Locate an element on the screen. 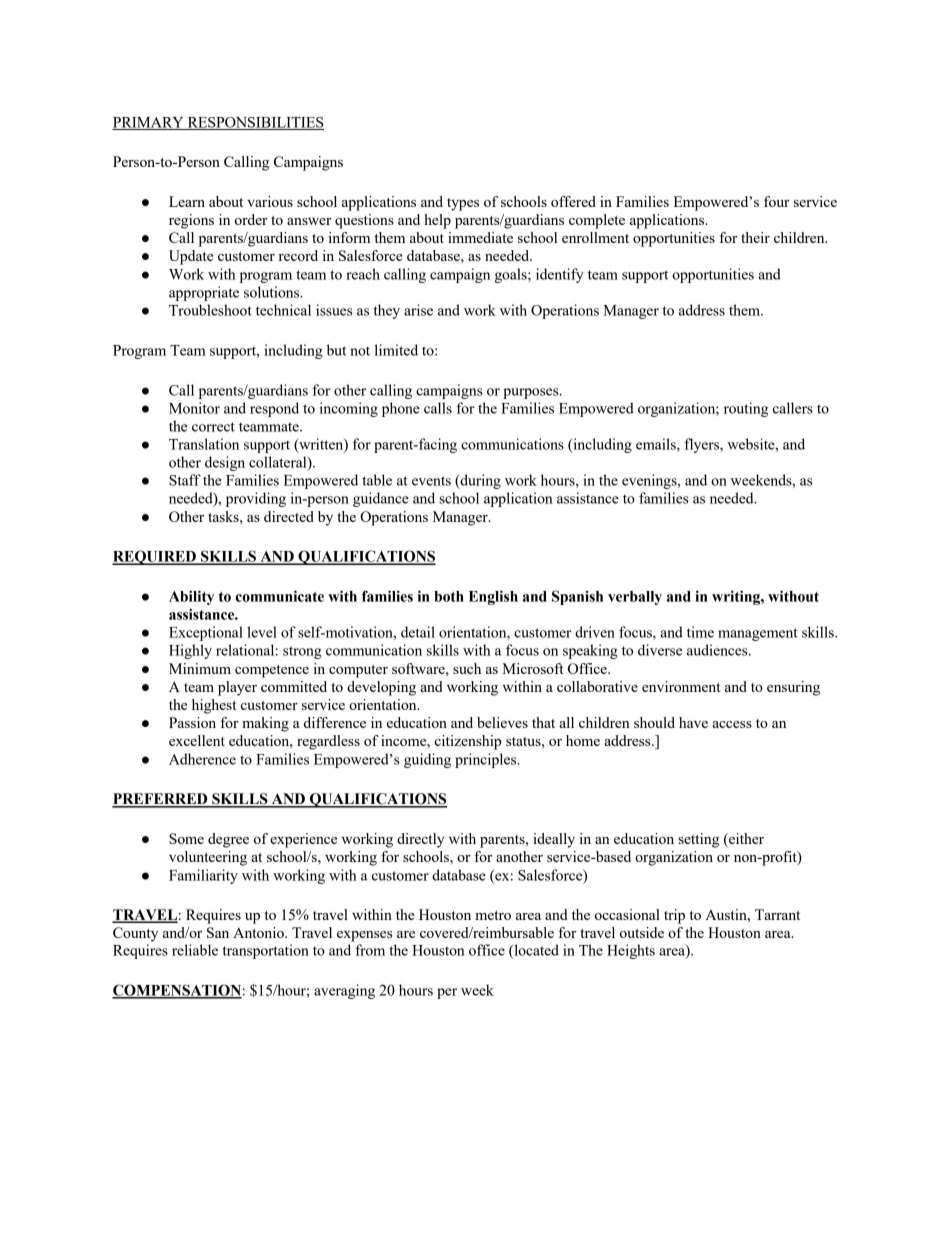  located is located at coordinates (535, 951).
